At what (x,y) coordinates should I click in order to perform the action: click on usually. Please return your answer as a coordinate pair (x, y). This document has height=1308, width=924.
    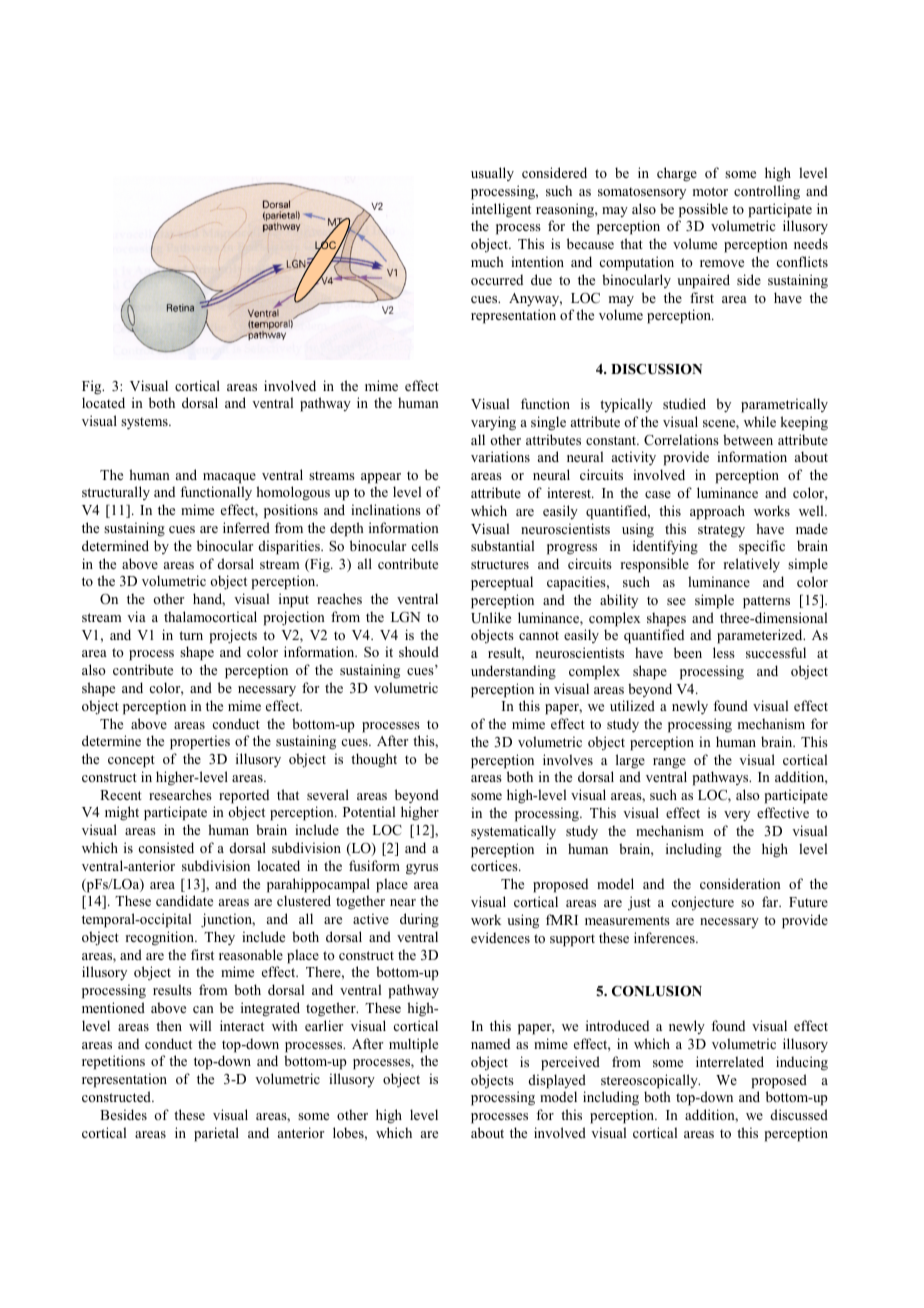
    Looking at the image, I should click on (492, 174).
